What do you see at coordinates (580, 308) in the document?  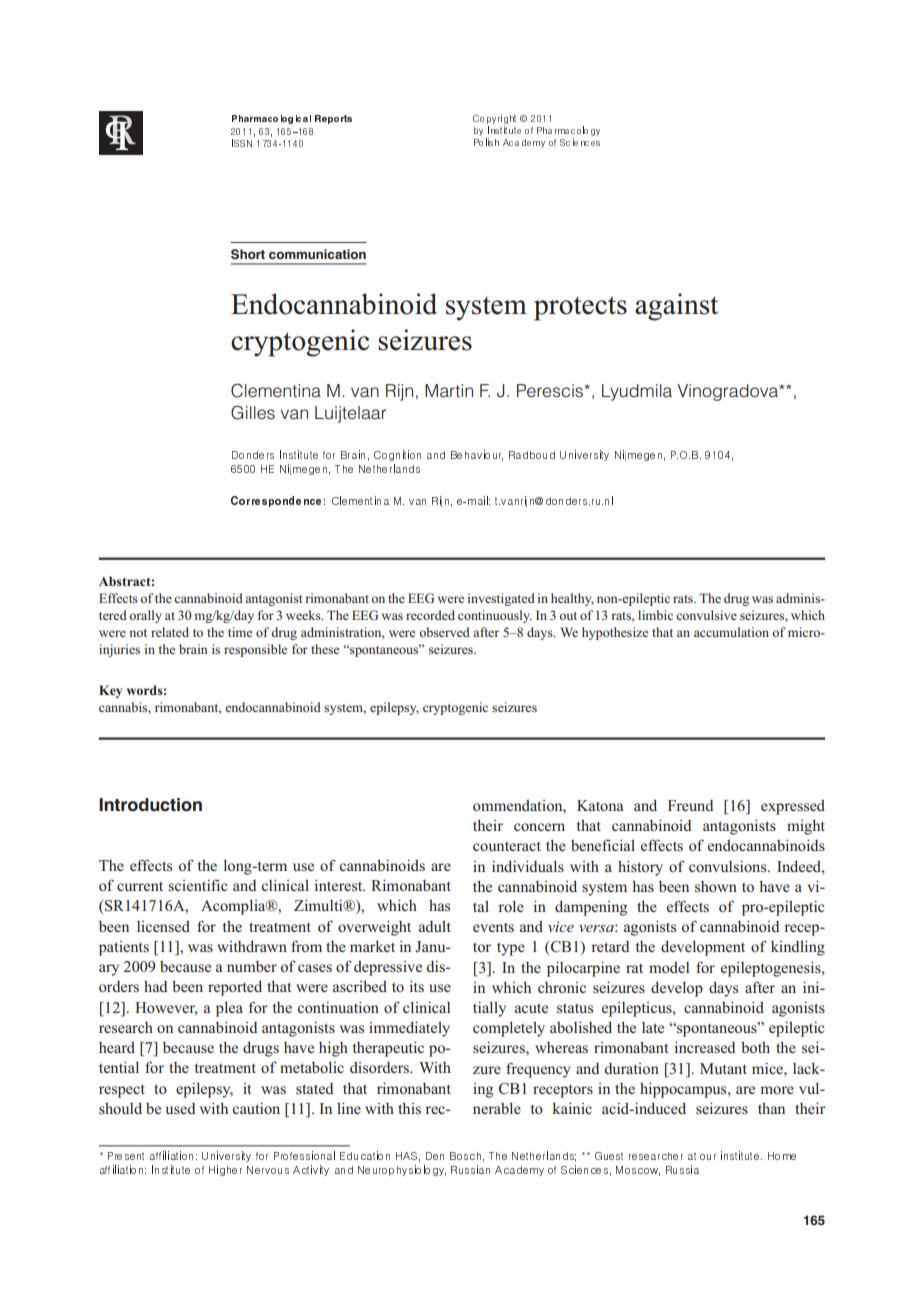 I see `protects` at bounding box center [580, 308].
